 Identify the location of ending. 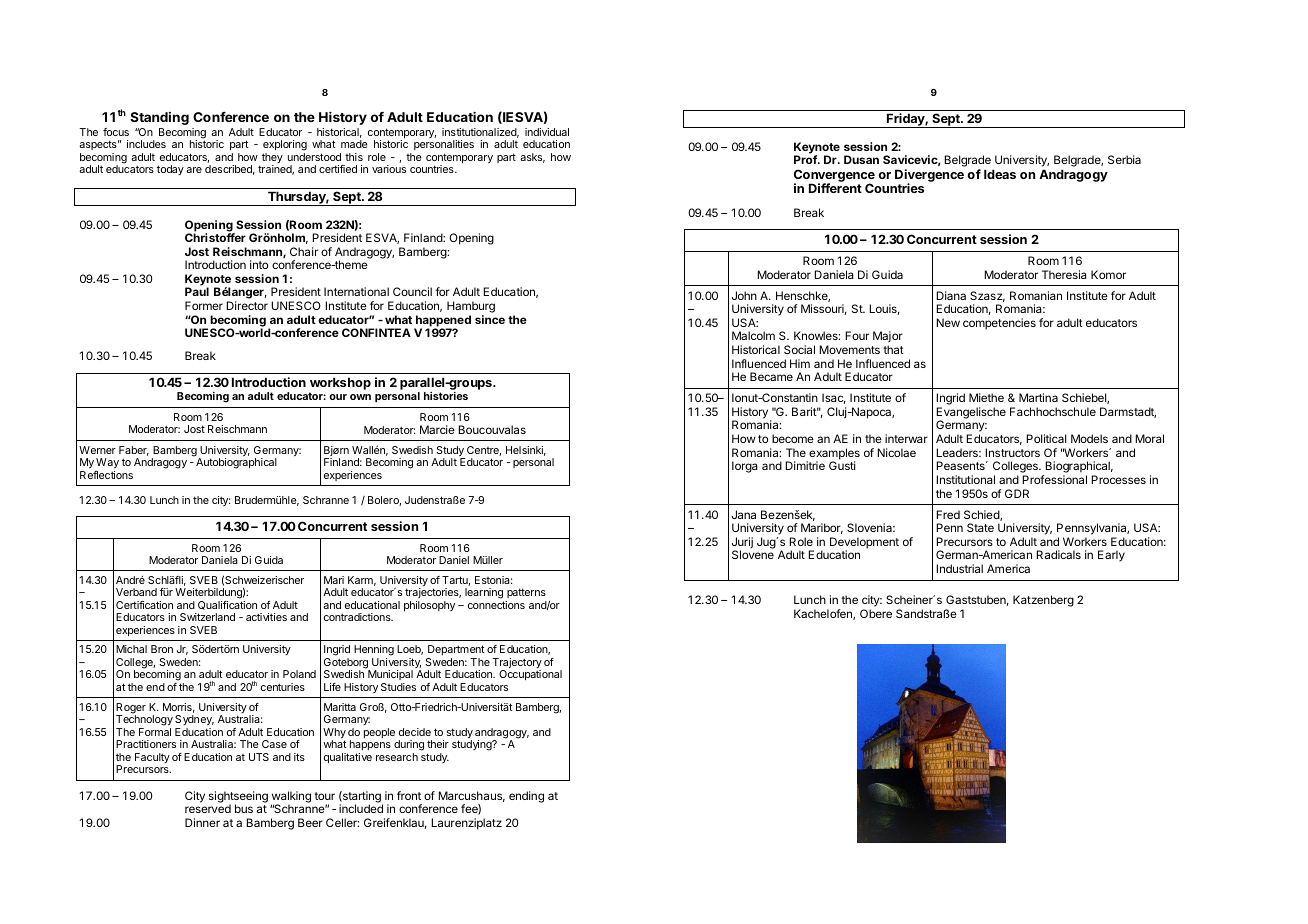
(526, 797).
